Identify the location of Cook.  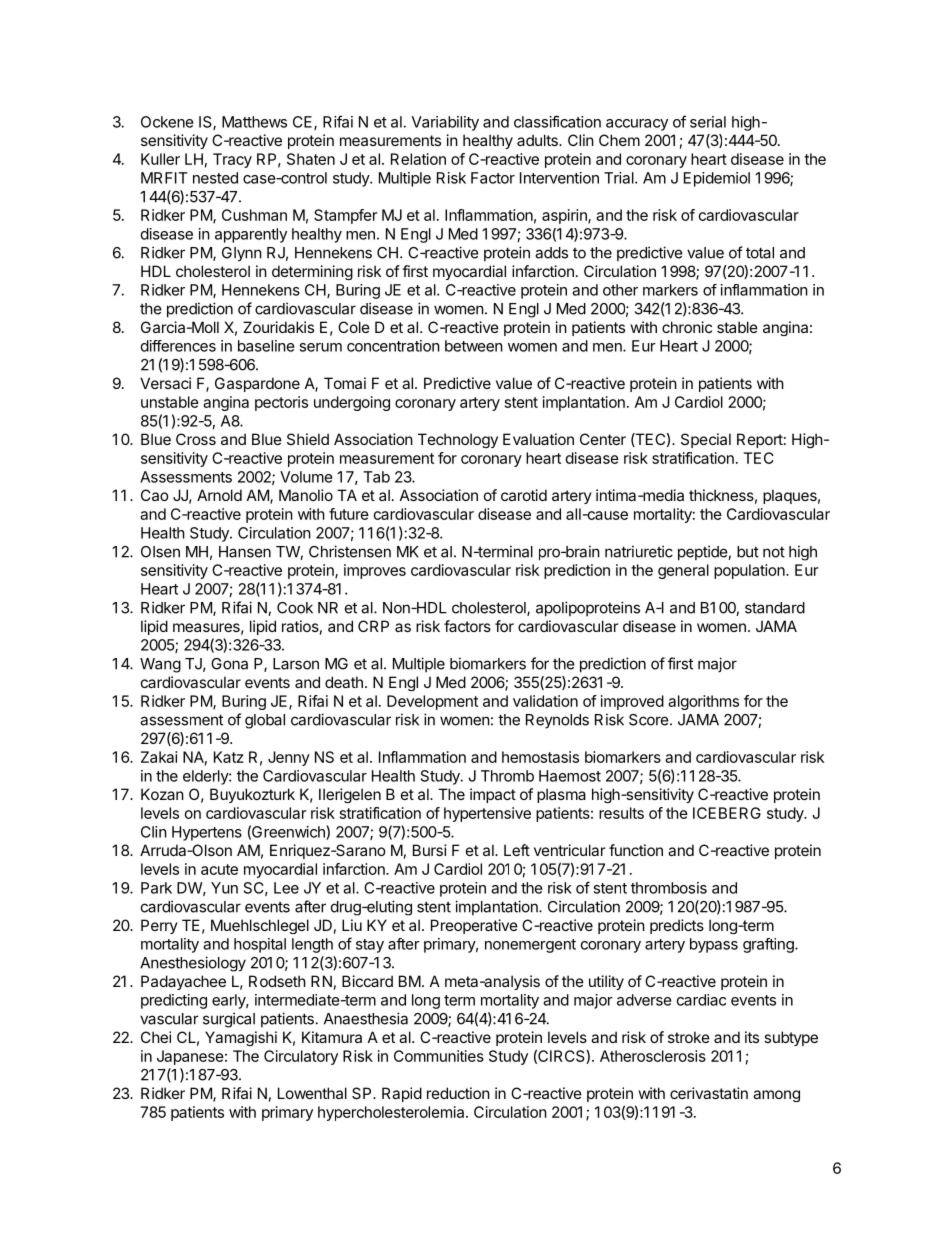
(295, 608).
